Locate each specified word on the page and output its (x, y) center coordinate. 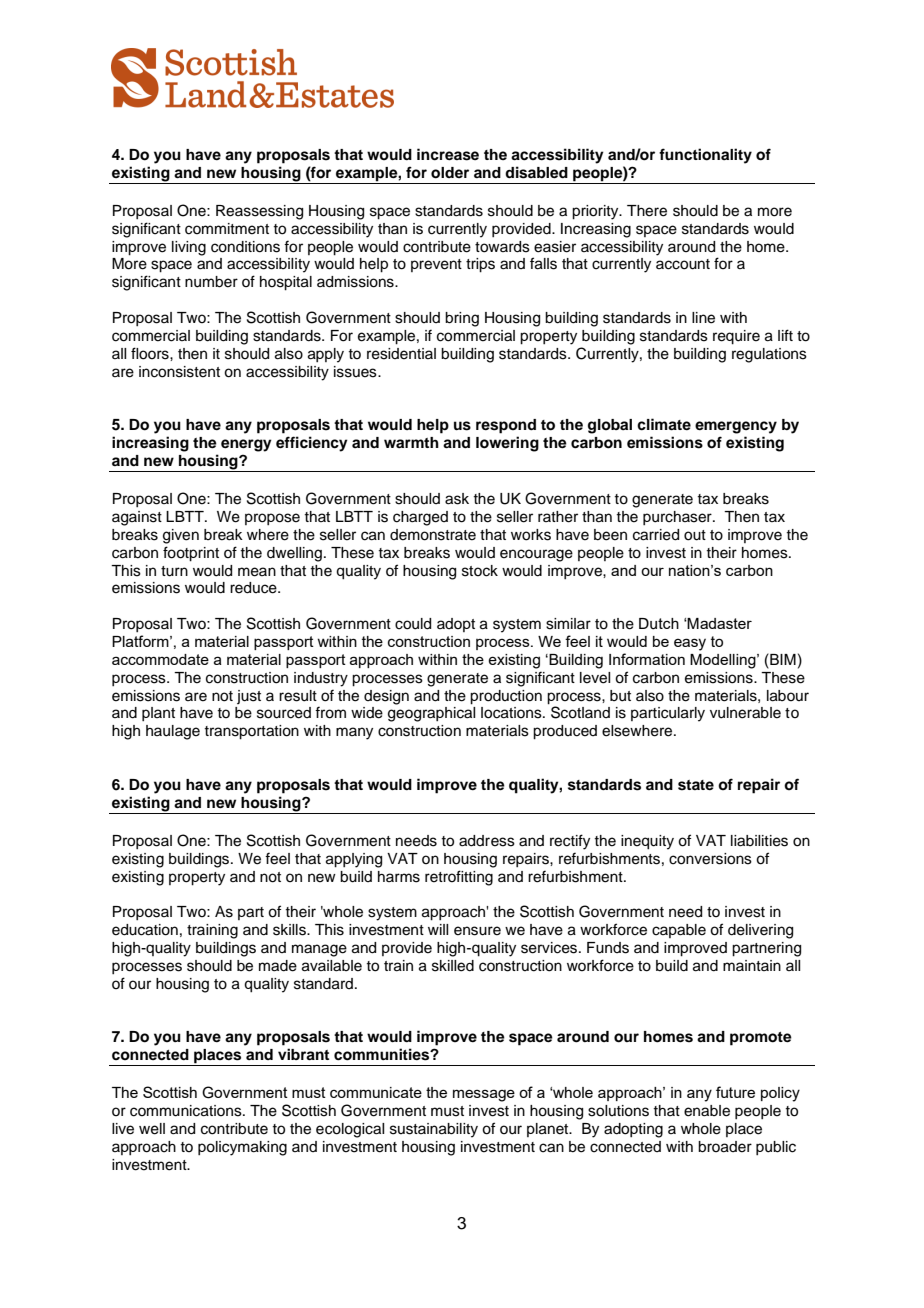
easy (690, 644)
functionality (705, 156)
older (450, 173)
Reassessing (259, 212)
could (413, 624)
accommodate (160, 659)
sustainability (434, 1130)
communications (187, 1111)
